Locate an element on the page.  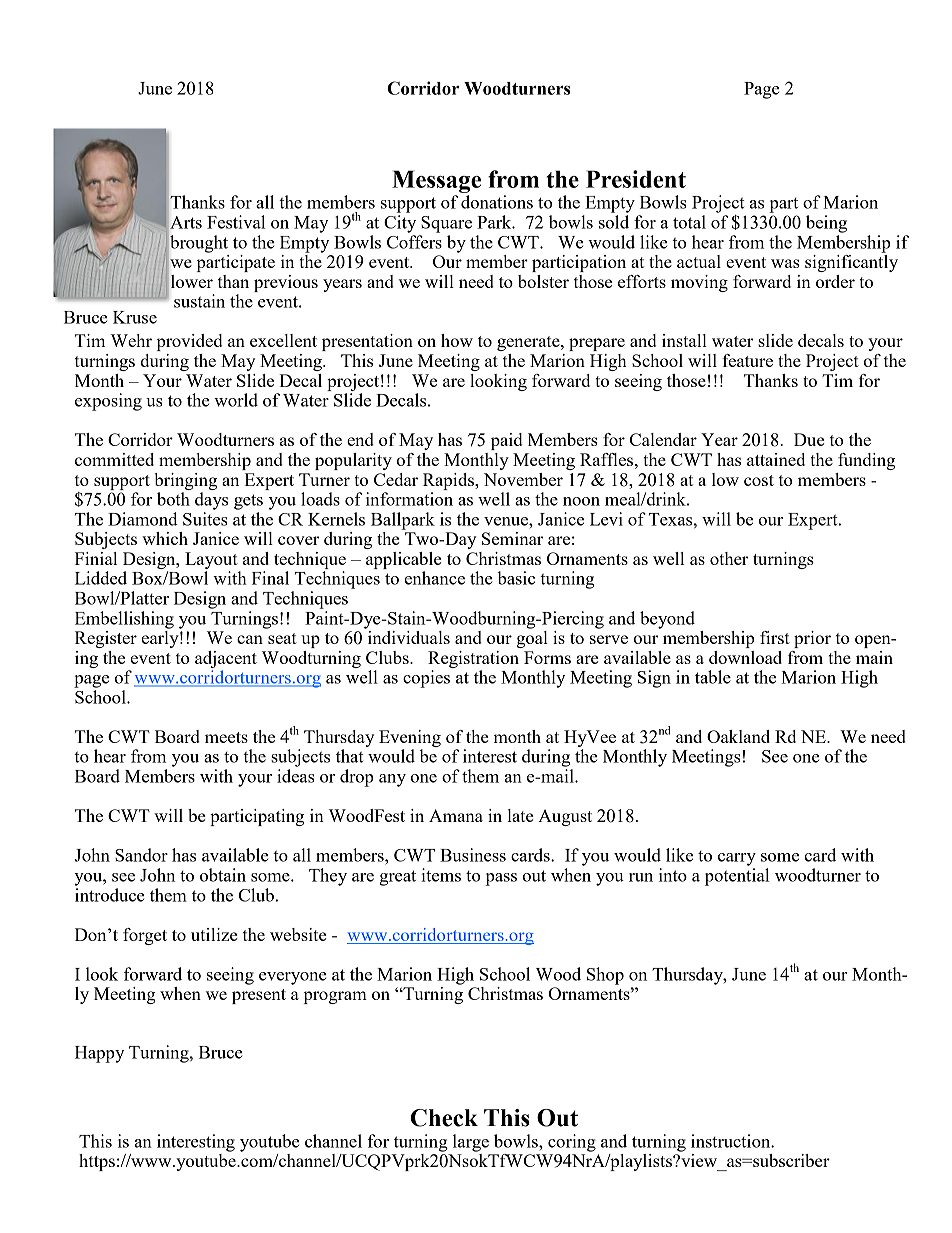
donations is located at coordinates (497, 202).
